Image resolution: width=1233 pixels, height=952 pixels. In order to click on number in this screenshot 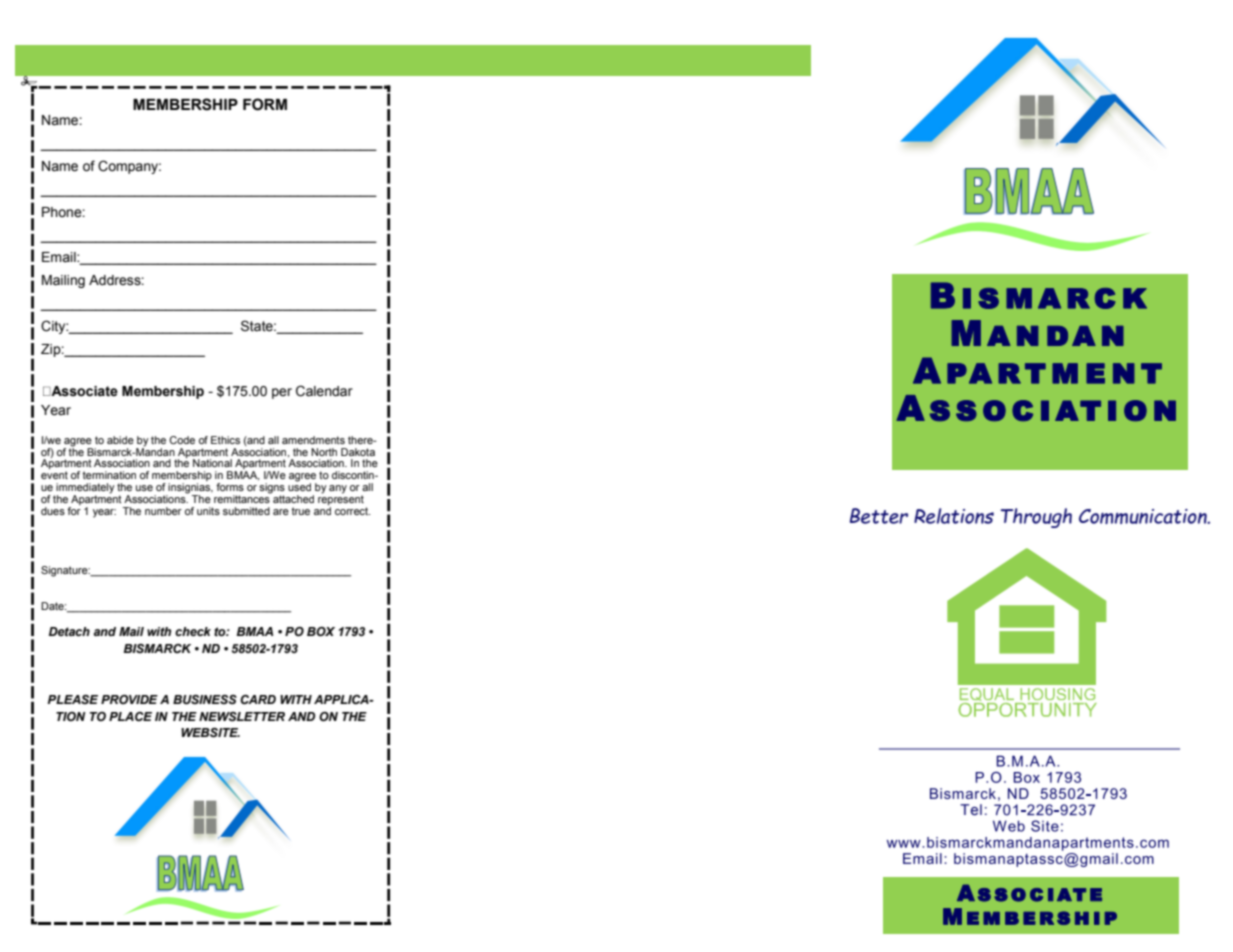, I will do `click(163, 511)`.
